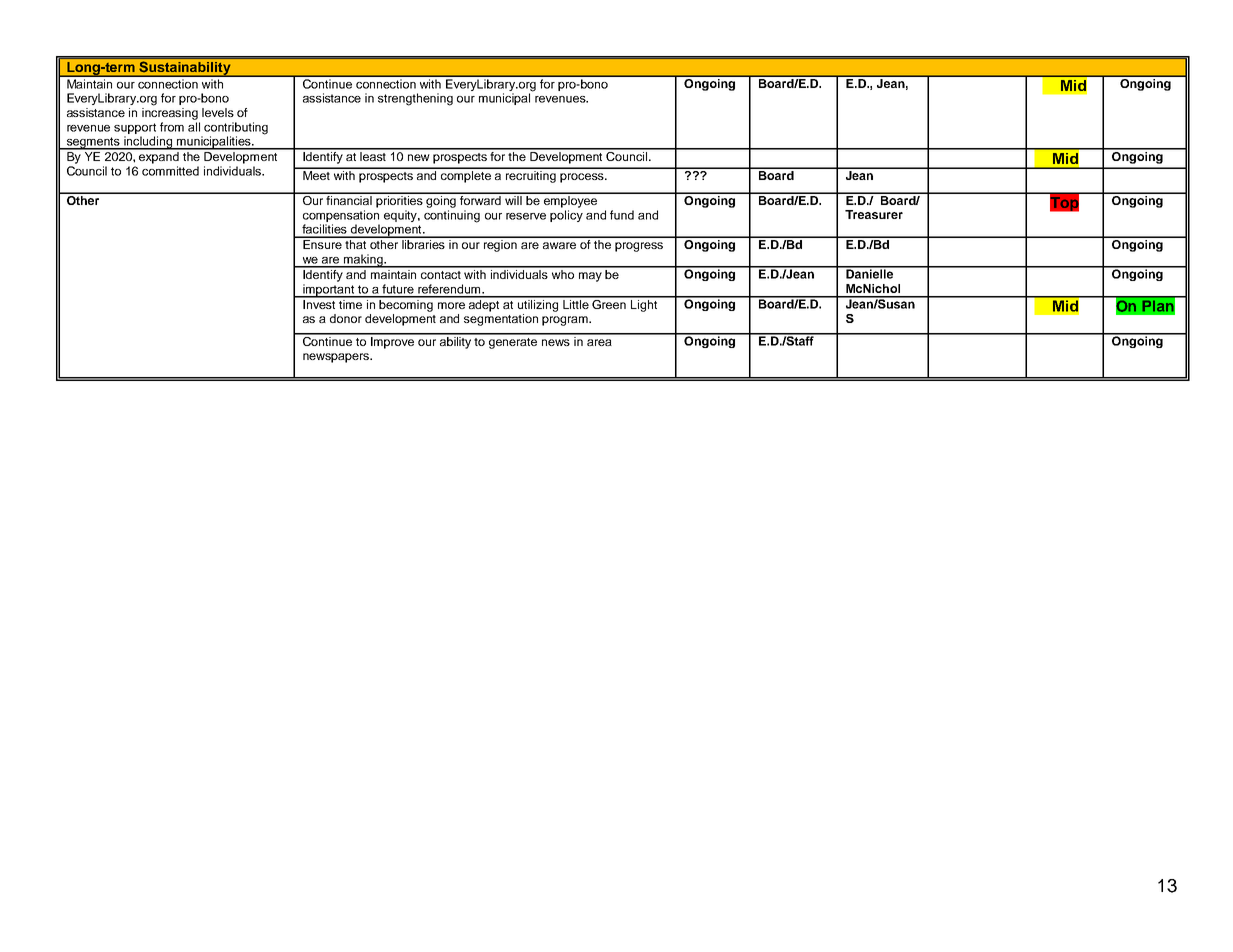 This page has height=952, width=1233. What do you see at coordinates (484, 304) in the page?
I see `adept` at bounding box center [484, 304].
